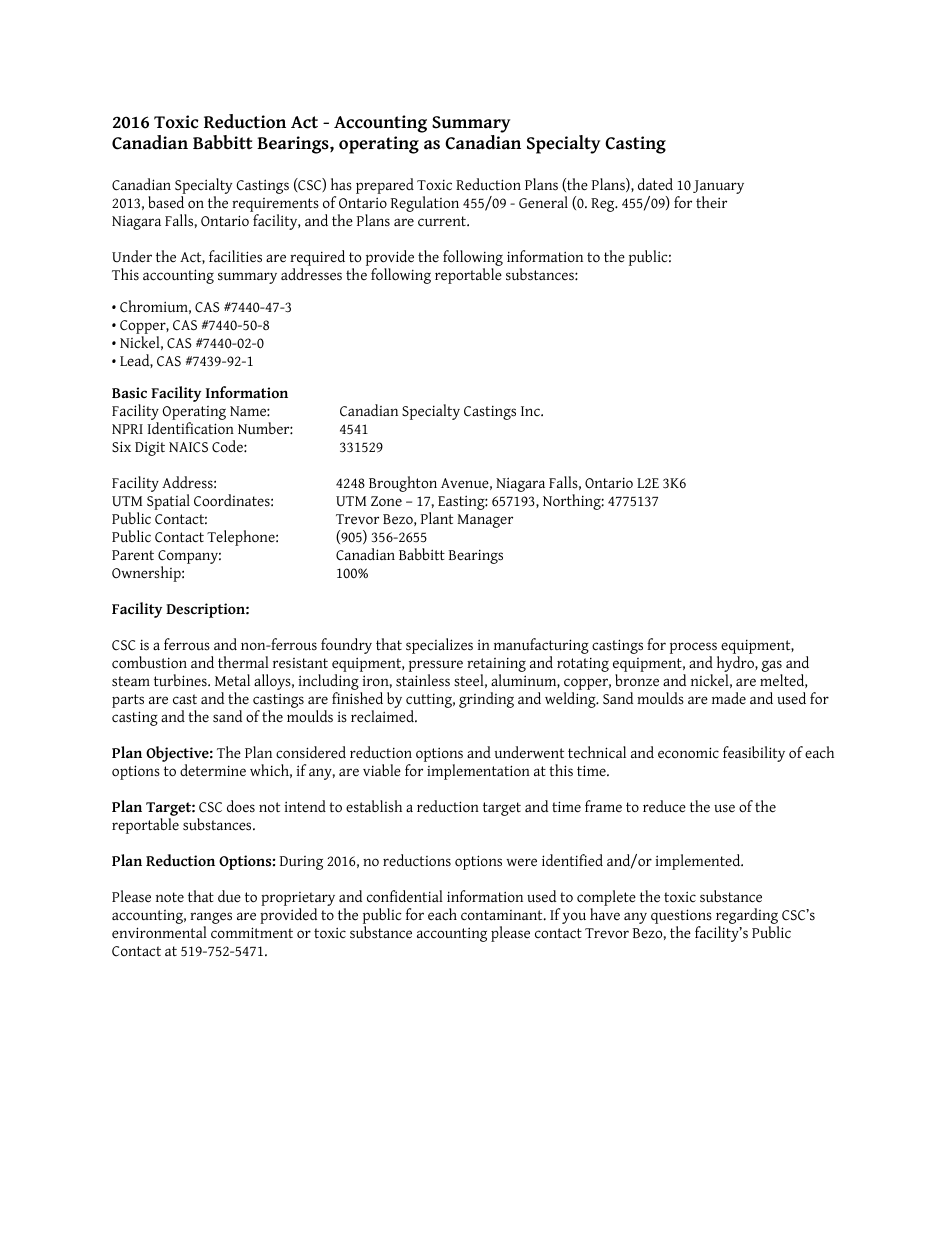 This screenshot has width=952, height=1233. What do you see at coordinates (133, 555) in the screenshot?
I see `Parent` at bounding box center [133, 555].
